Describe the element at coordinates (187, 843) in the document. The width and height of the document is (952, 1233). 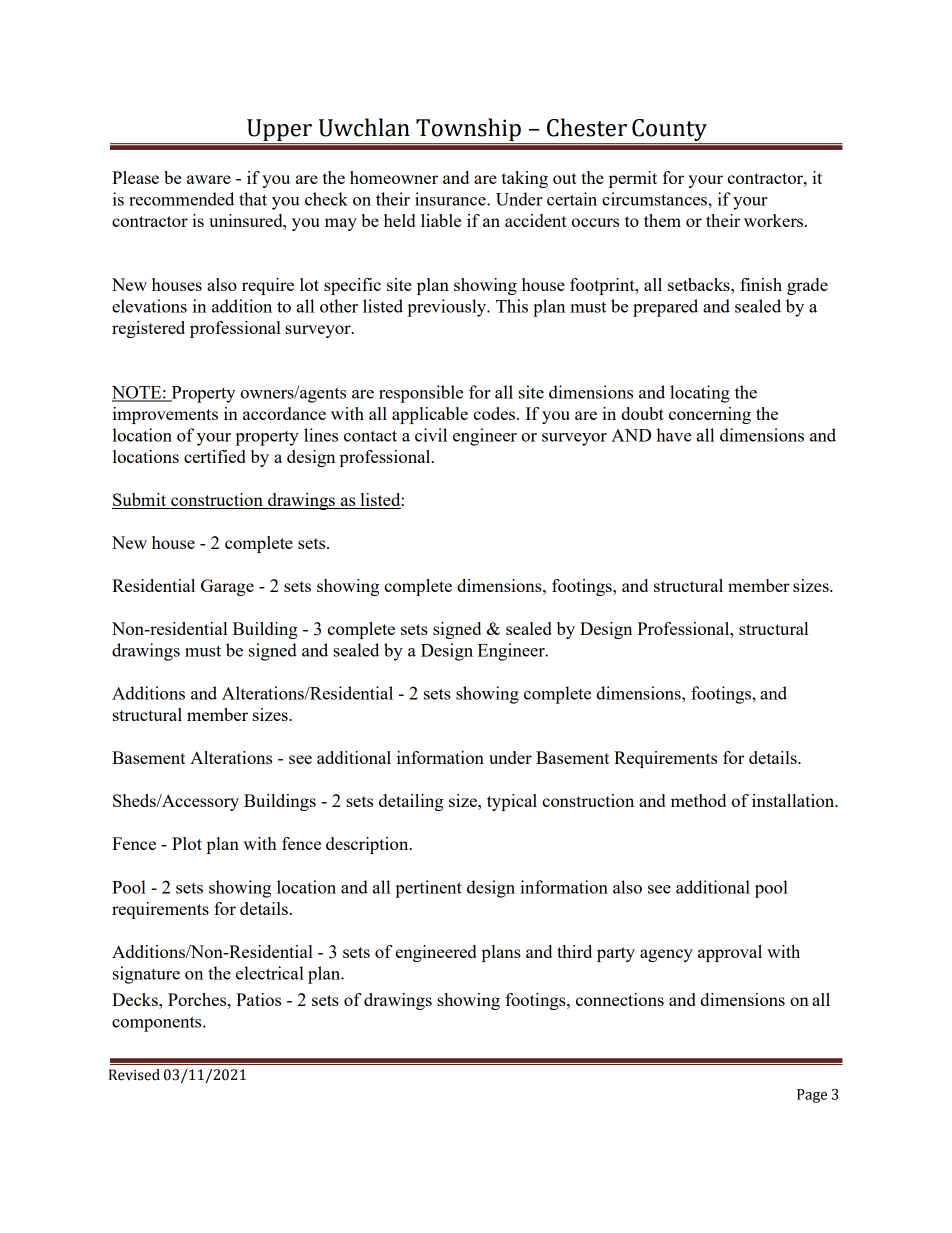
I see `Plot` at that location.
